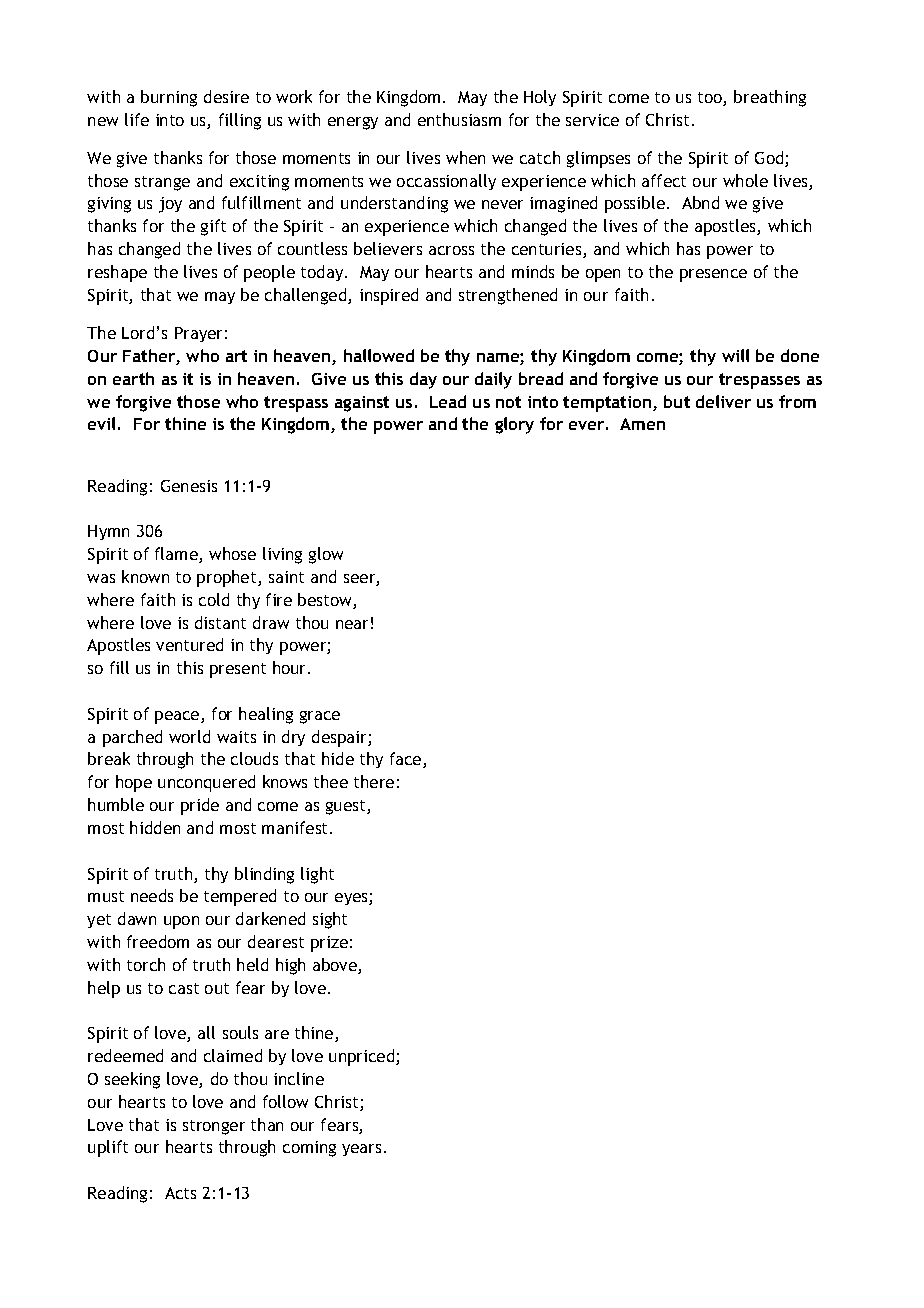 The height and width of the screenshot is (1308, 924). What do you see at coordinates (723, 401) in the screenshot?
I see `deliver` at bounding box center [723, 401].
